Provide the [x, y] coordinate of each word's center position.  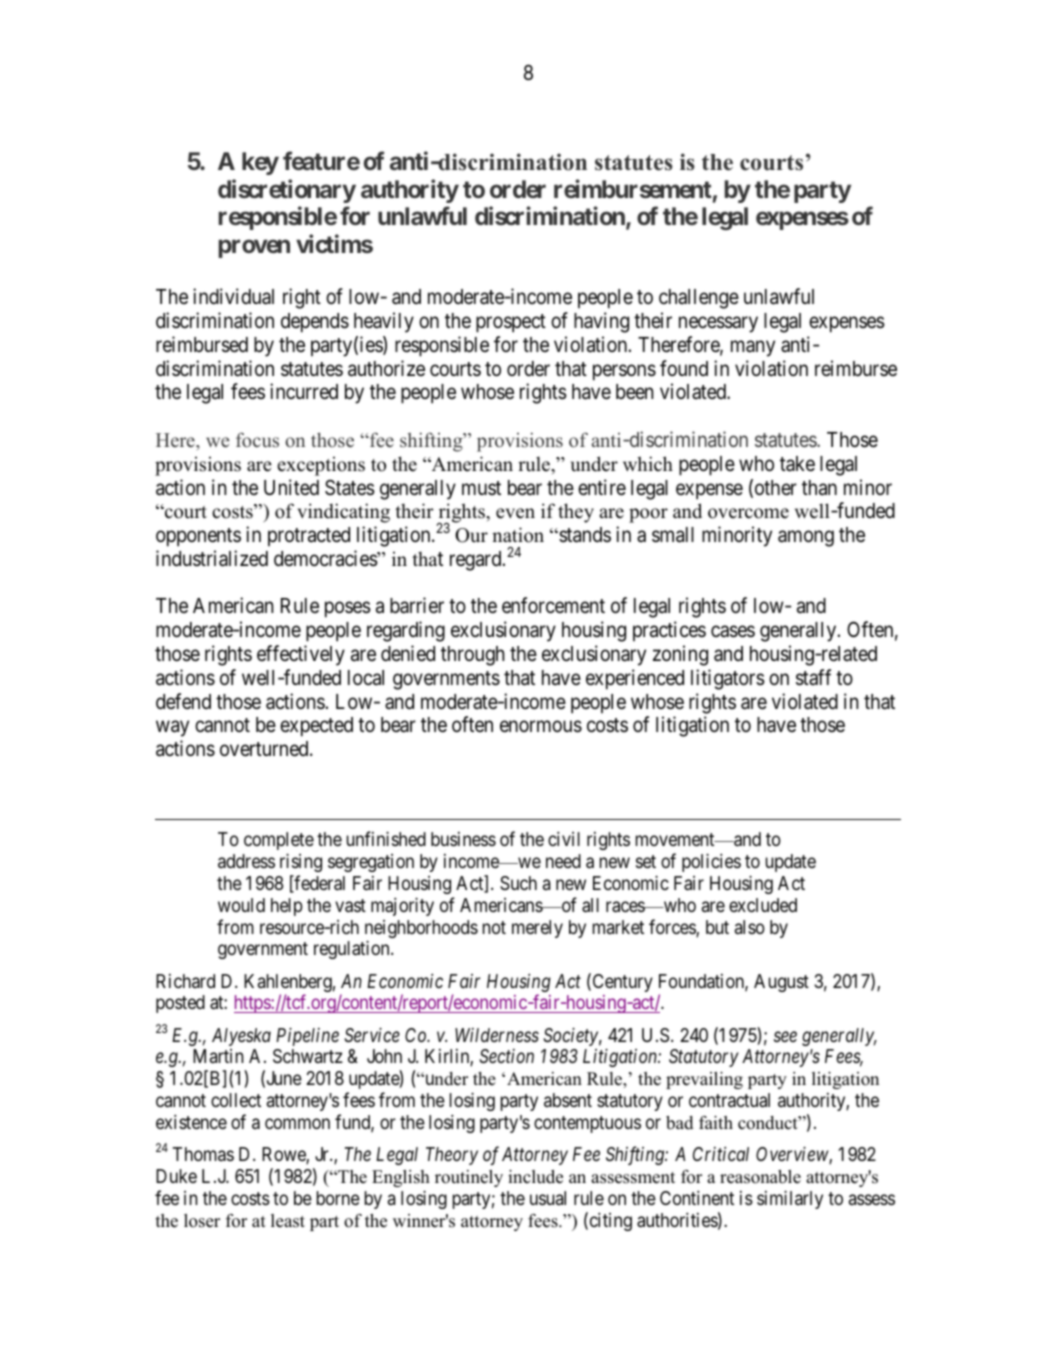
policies [711, 862]
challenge [699, 299]
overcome [748, 513]
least [288, 1221]
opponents [198, 537]
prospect [511, 323]
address [246, 861]
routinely [469, 1178]
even [515, 513]
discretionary [287, 191]
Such [518, 883]
